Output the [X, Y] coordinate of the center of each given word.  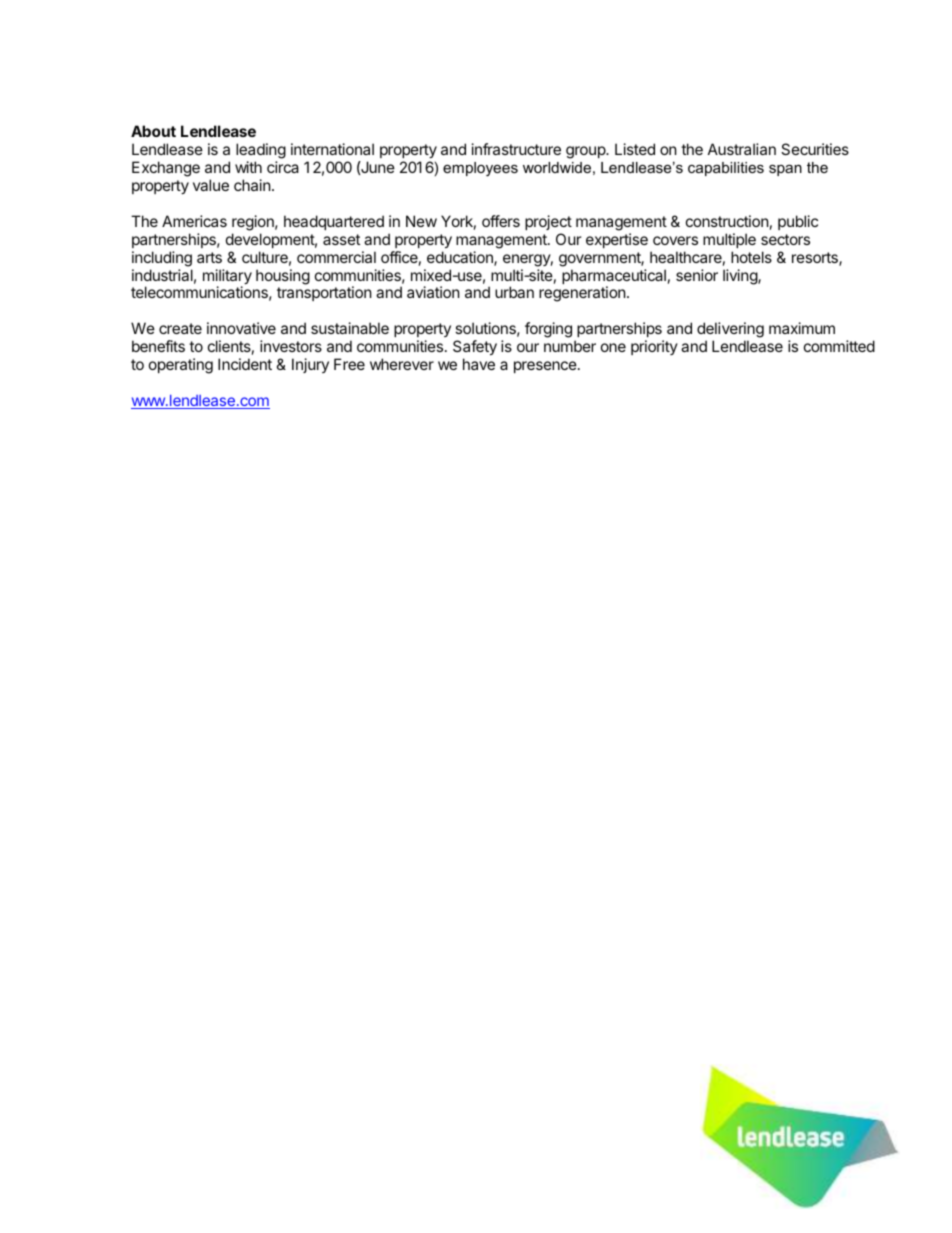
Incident [245, 364]
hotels [751, 257]
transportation [324, 293]
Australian [742, 149]
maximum [802, 328]
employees [480, 169]
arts [209, 257]
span [785, 170]
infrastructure [516, 149]
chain [252, 185]
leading [261, 152]
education [461, 258]
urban [514, 292]
